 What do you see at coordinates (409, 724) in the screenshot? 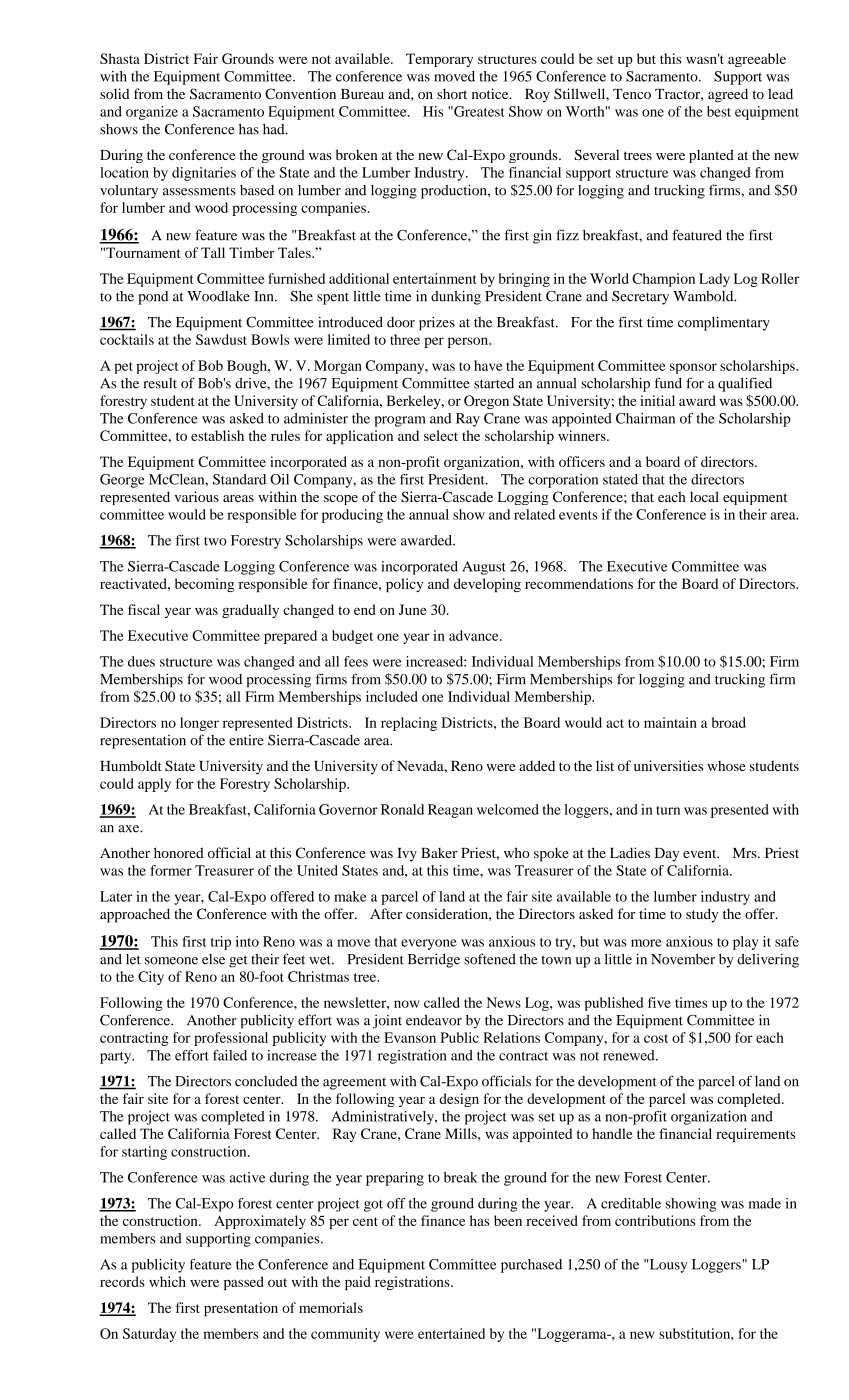
I see `replacing` at bounding box center [409, 724].
